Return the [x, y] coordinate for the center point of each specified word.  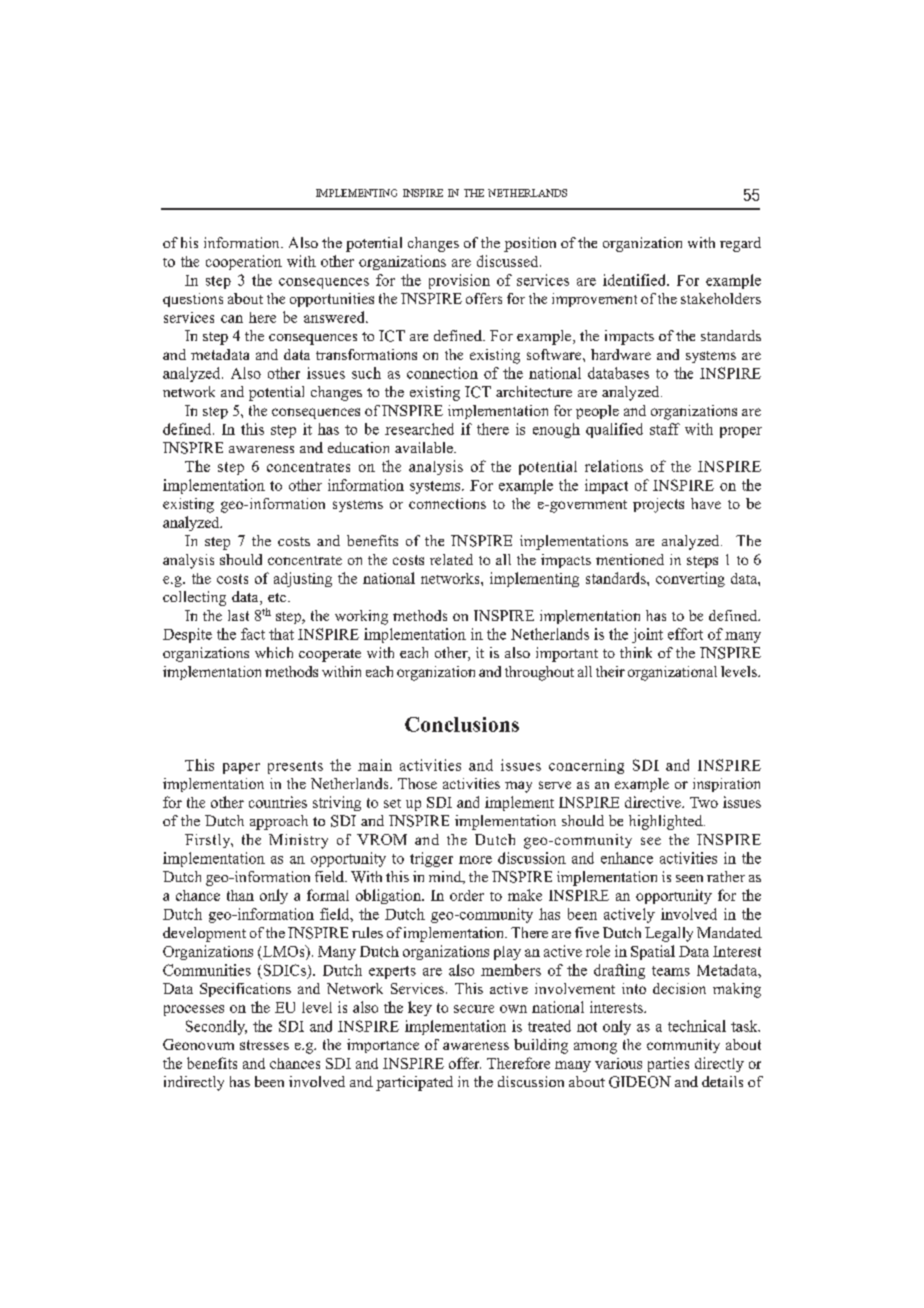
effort [685, 634]
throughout [539, 673]
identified [635, 280]
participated [414, 1083]
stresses [264, 1045]
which [274, 652]
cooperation [244, 262]
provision [459, 281]
